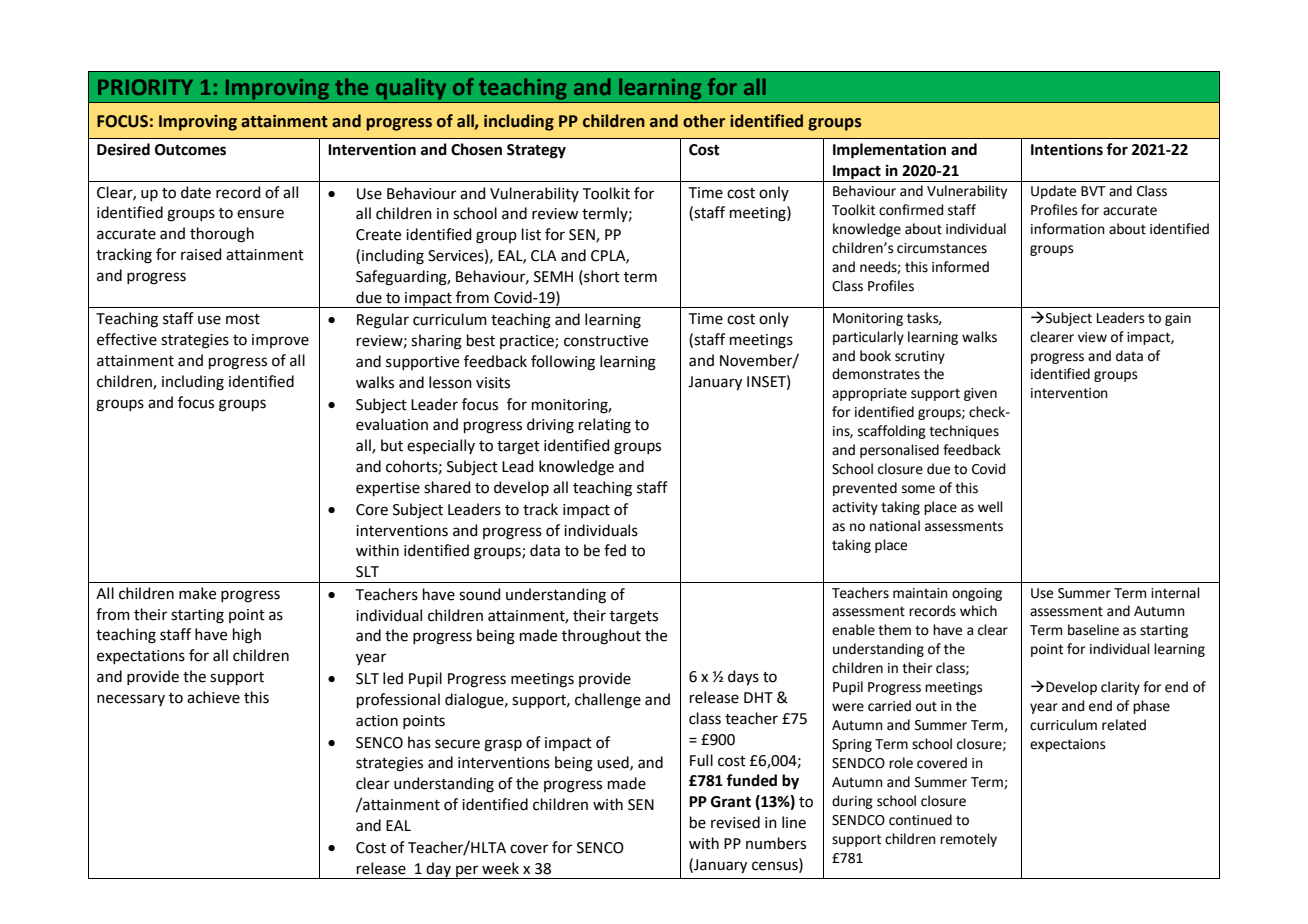 The height and width of the page is (924, 1308). I want to click on fed, so click(615, 550).
